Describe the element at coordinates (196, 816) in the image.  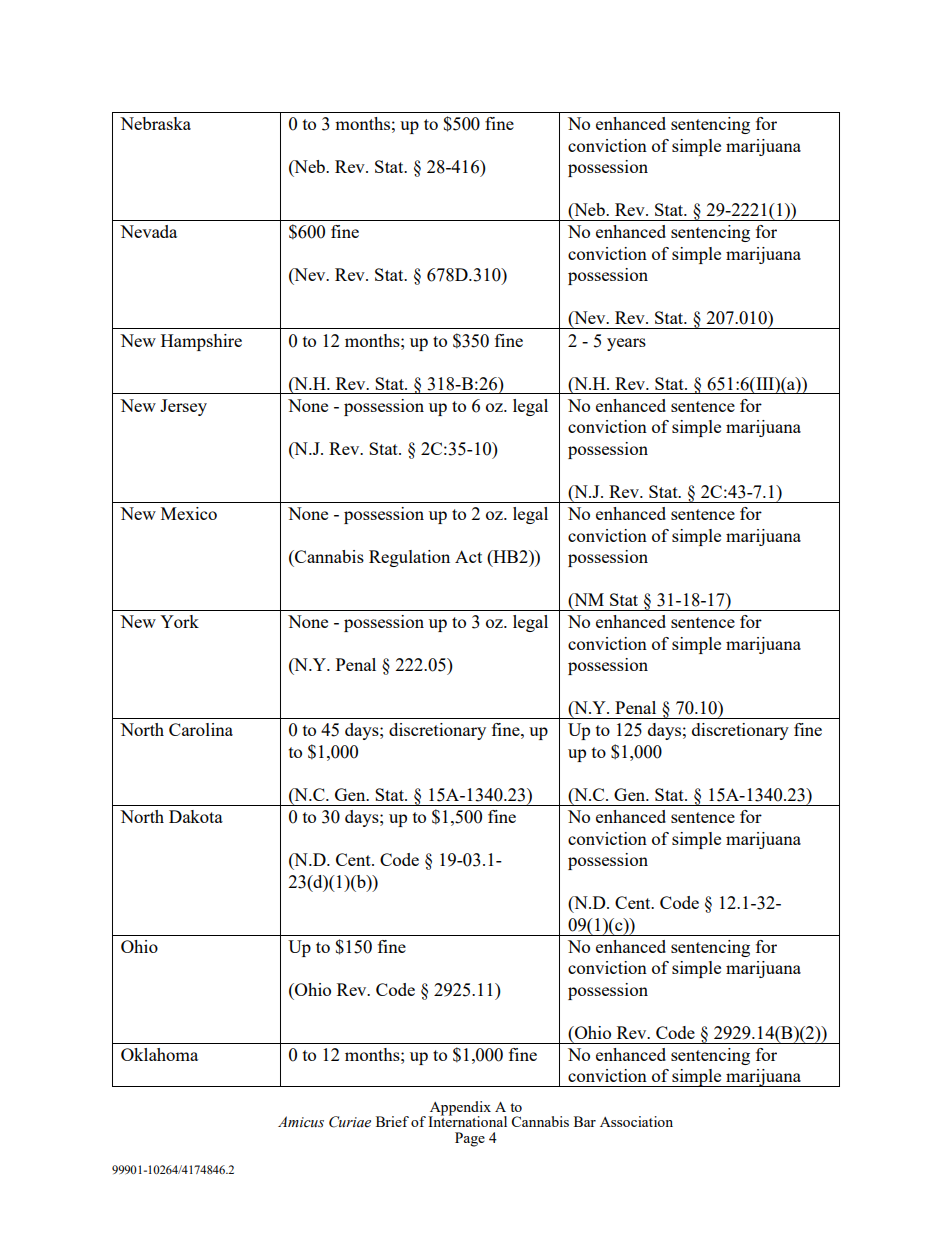
I see `Dakota` at that location.
